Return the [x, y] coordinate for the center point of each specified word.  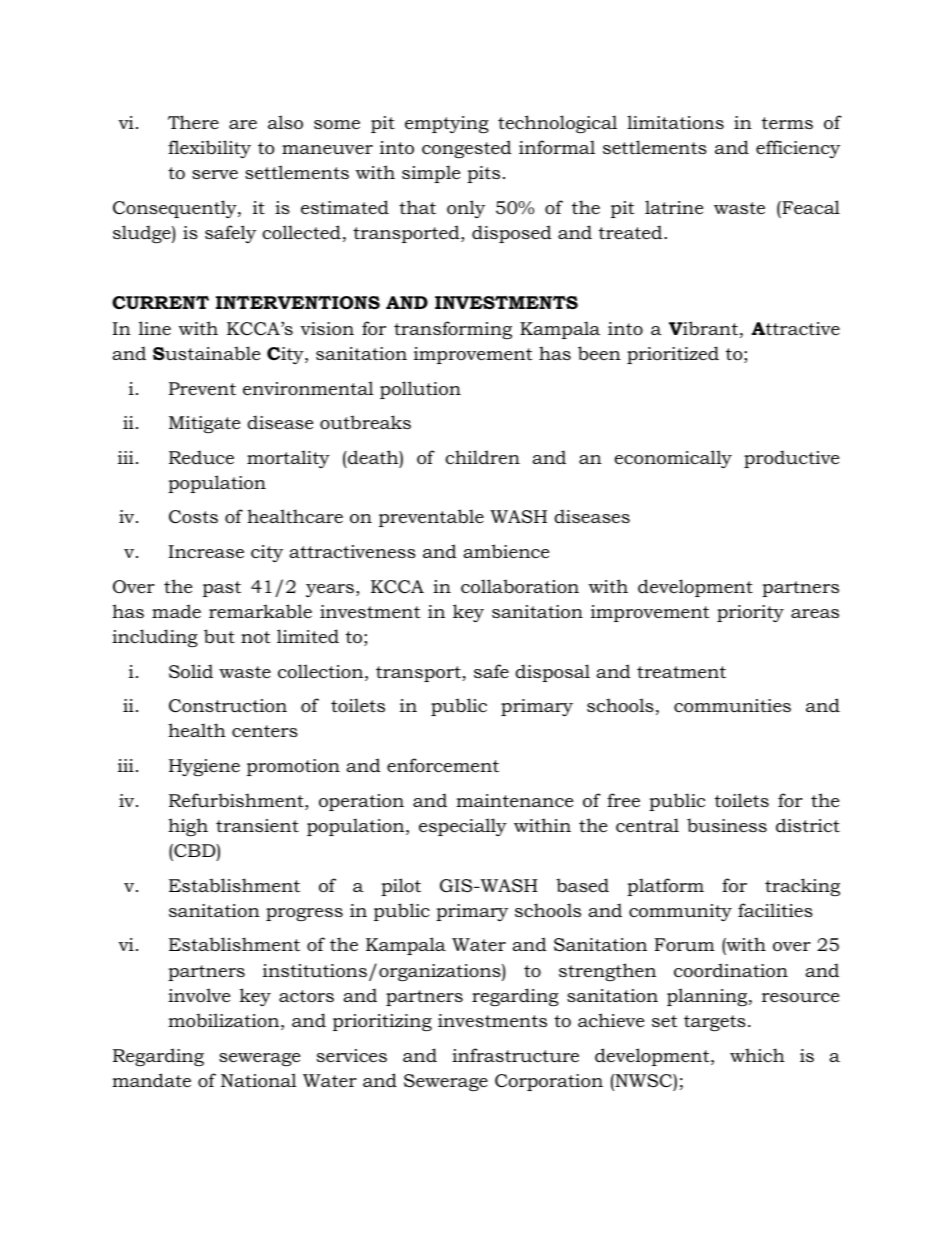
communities [732, 706]
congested [467, 149]
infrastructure [515, 1055]
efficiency [798, 149]
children [482, 457]
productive [791, 459]
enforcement [443, 765]
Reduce [201, 457]
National [259, 1080]
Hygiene [204, 767]
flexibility [209, 149]
